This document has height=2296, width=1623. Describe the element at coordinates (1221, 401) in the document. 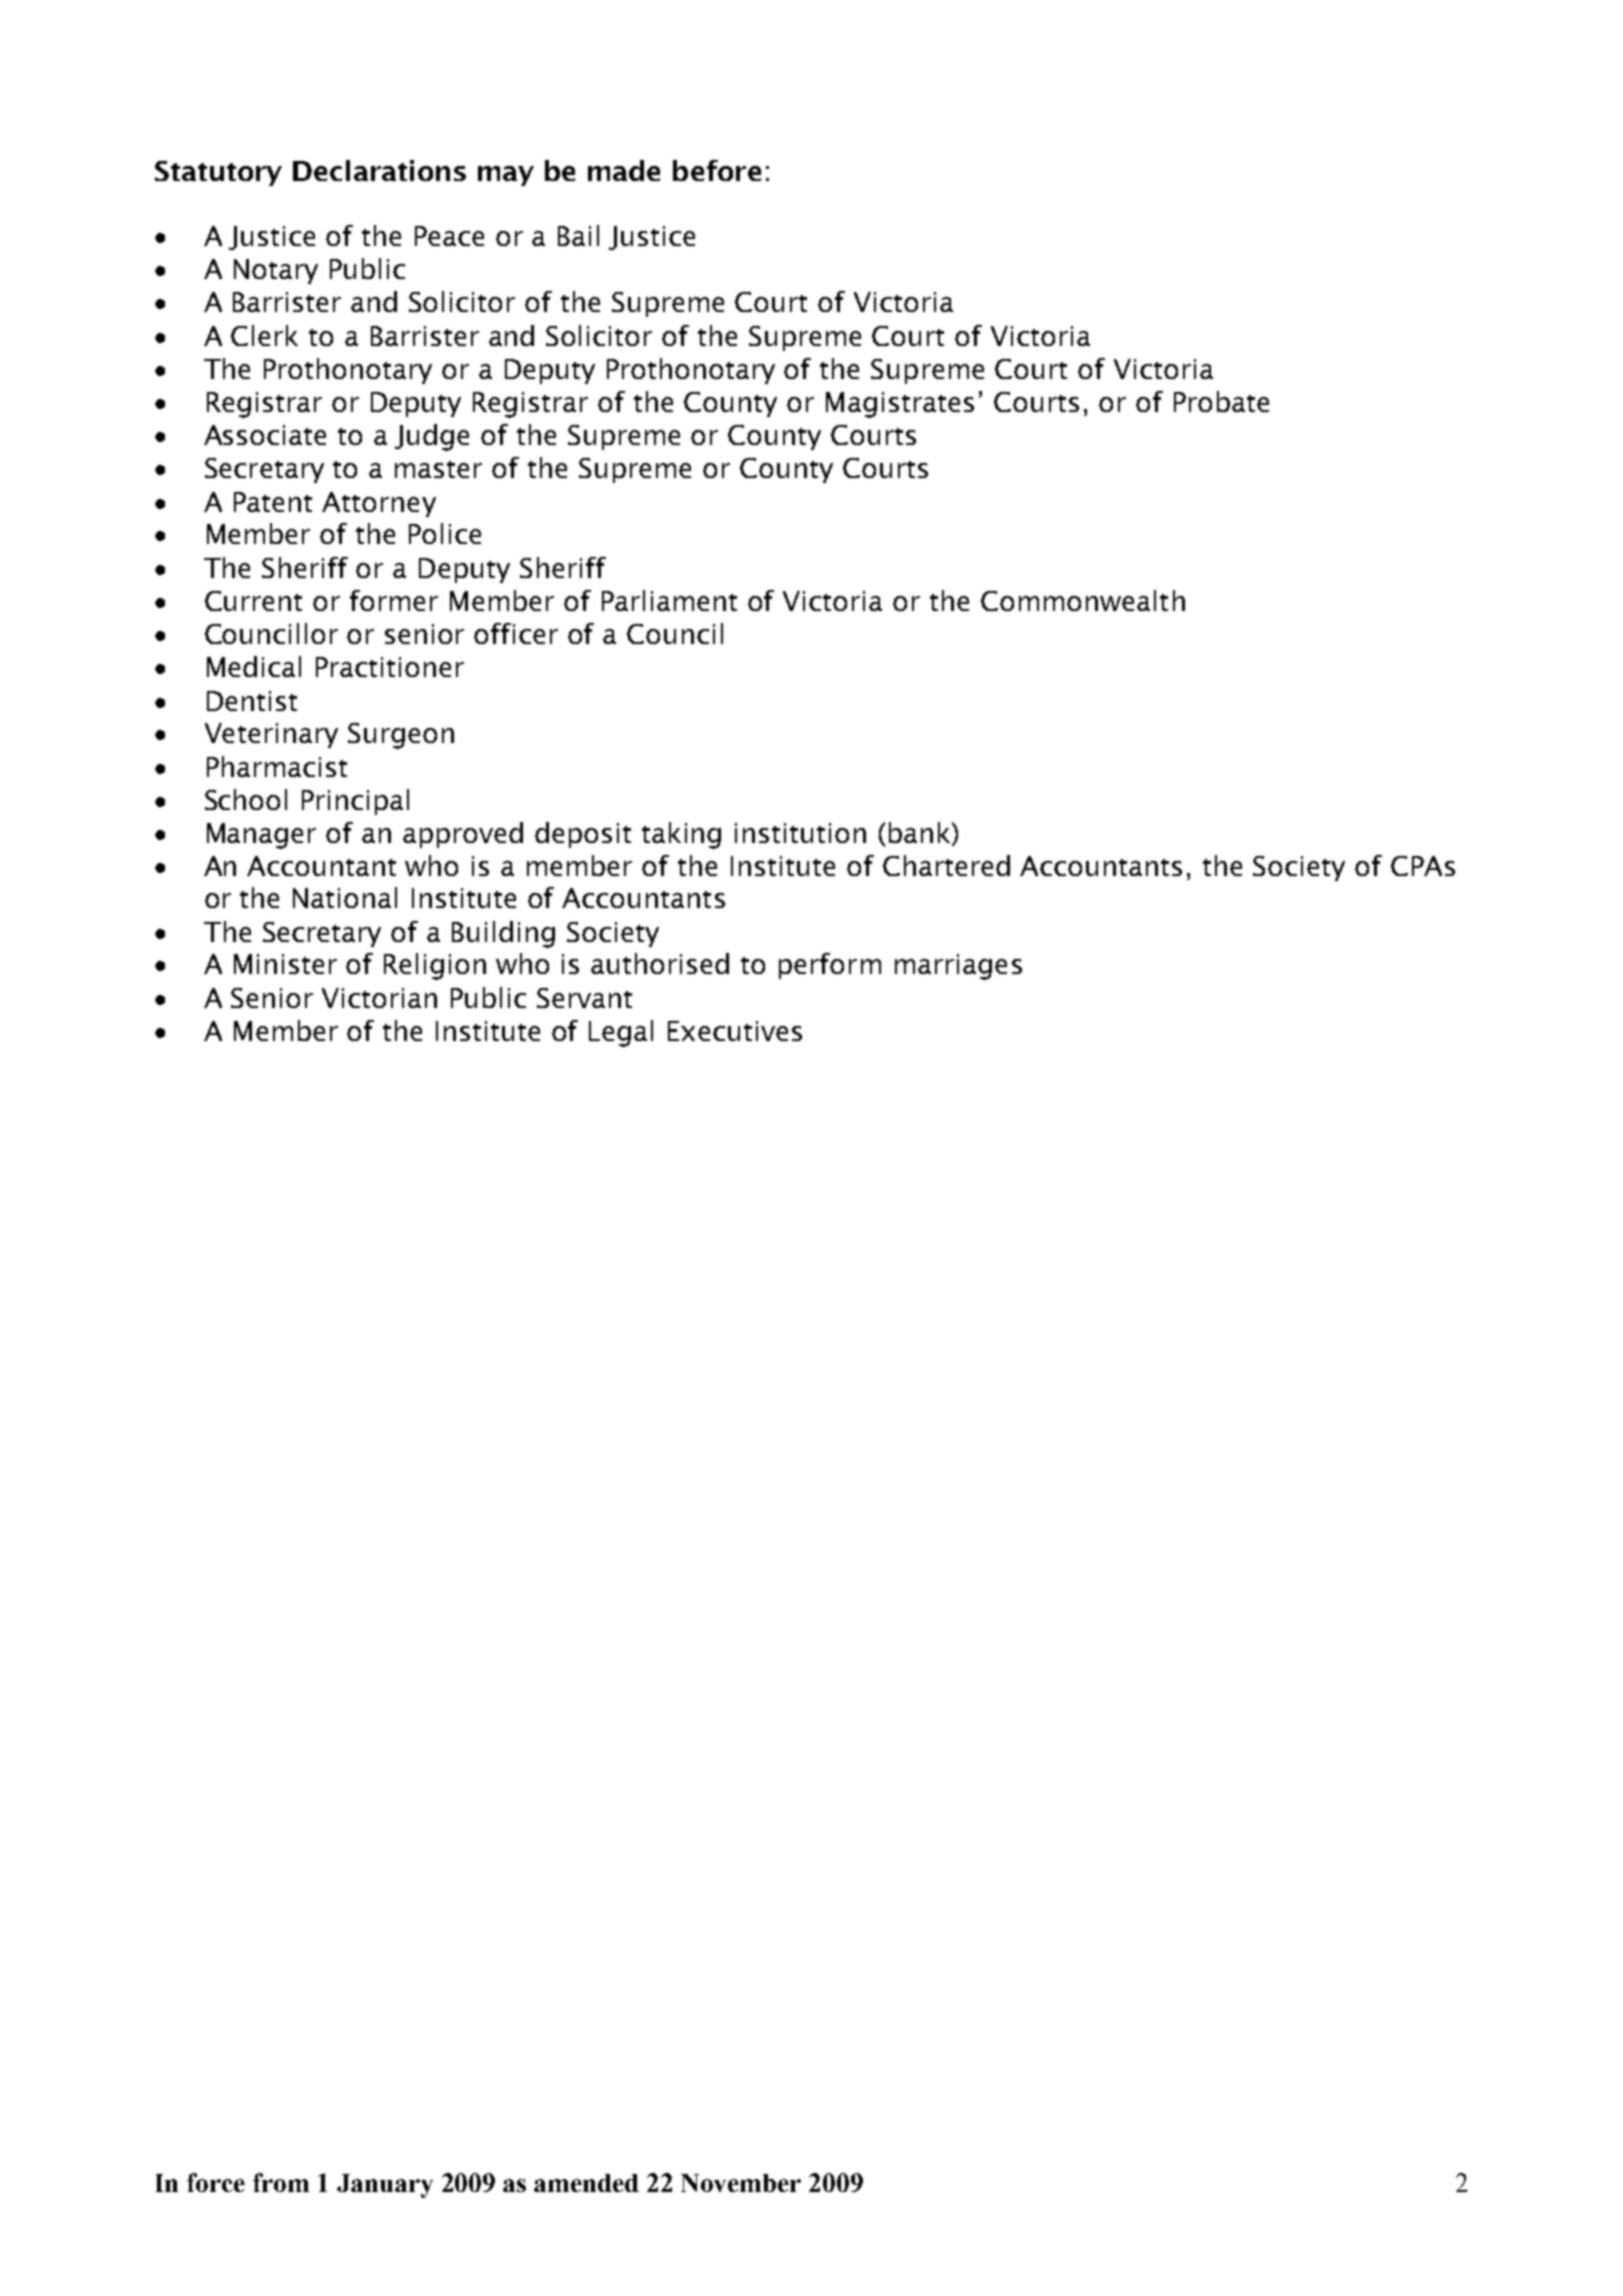

I see `Probate` at that location.
